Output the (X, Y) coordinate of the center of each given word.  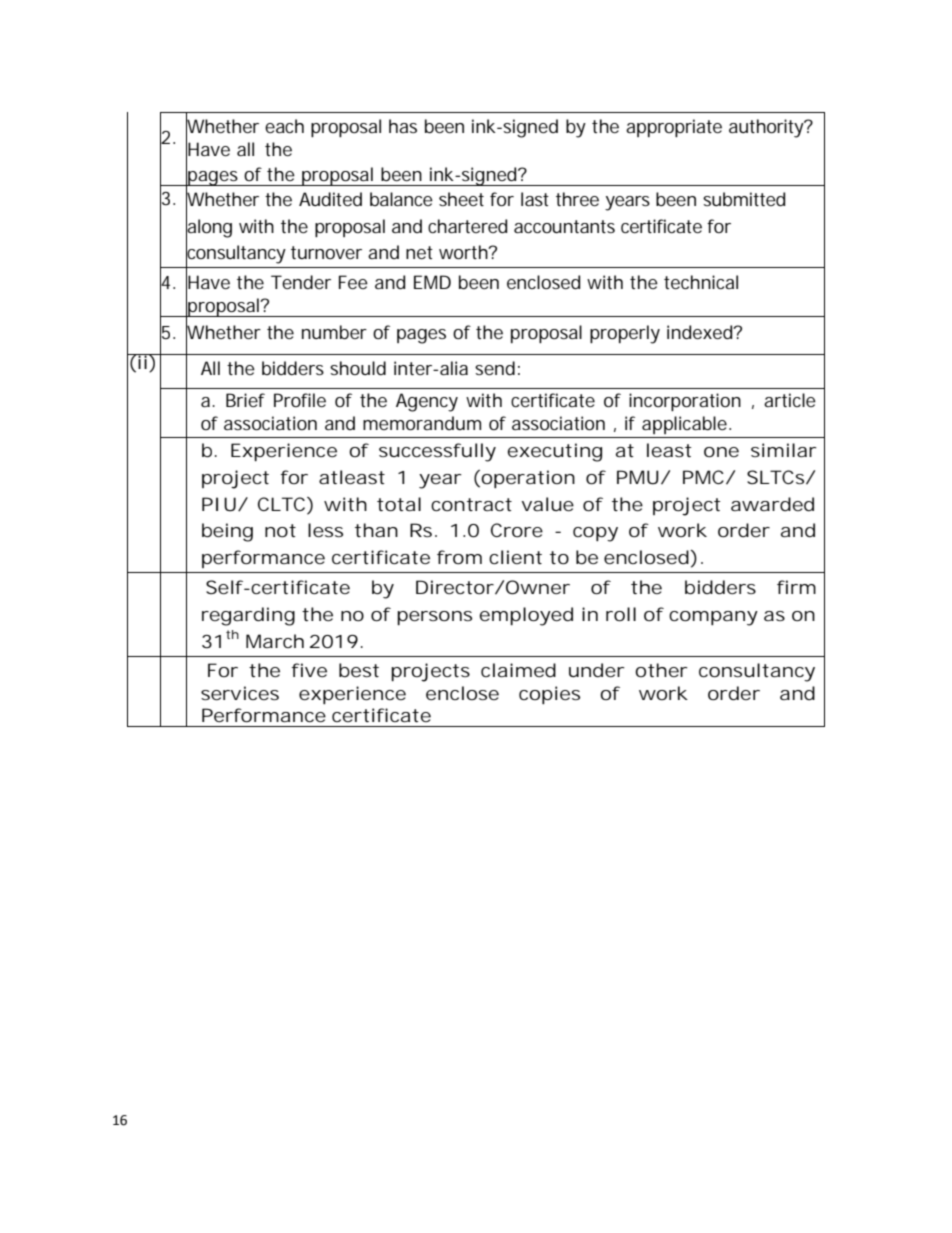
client (515, 557)
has (403, 126)
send (495, 368)
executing (555, 452)
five (309, 670)
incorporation (685, 402)
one (721, 452)
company (713, 618)
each (284, 126)
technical (701, 282)
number (334, 332)
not (280, 530)
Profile (300, 400)
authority (767, 128)
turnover (326, 252)
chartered (467, 226)
